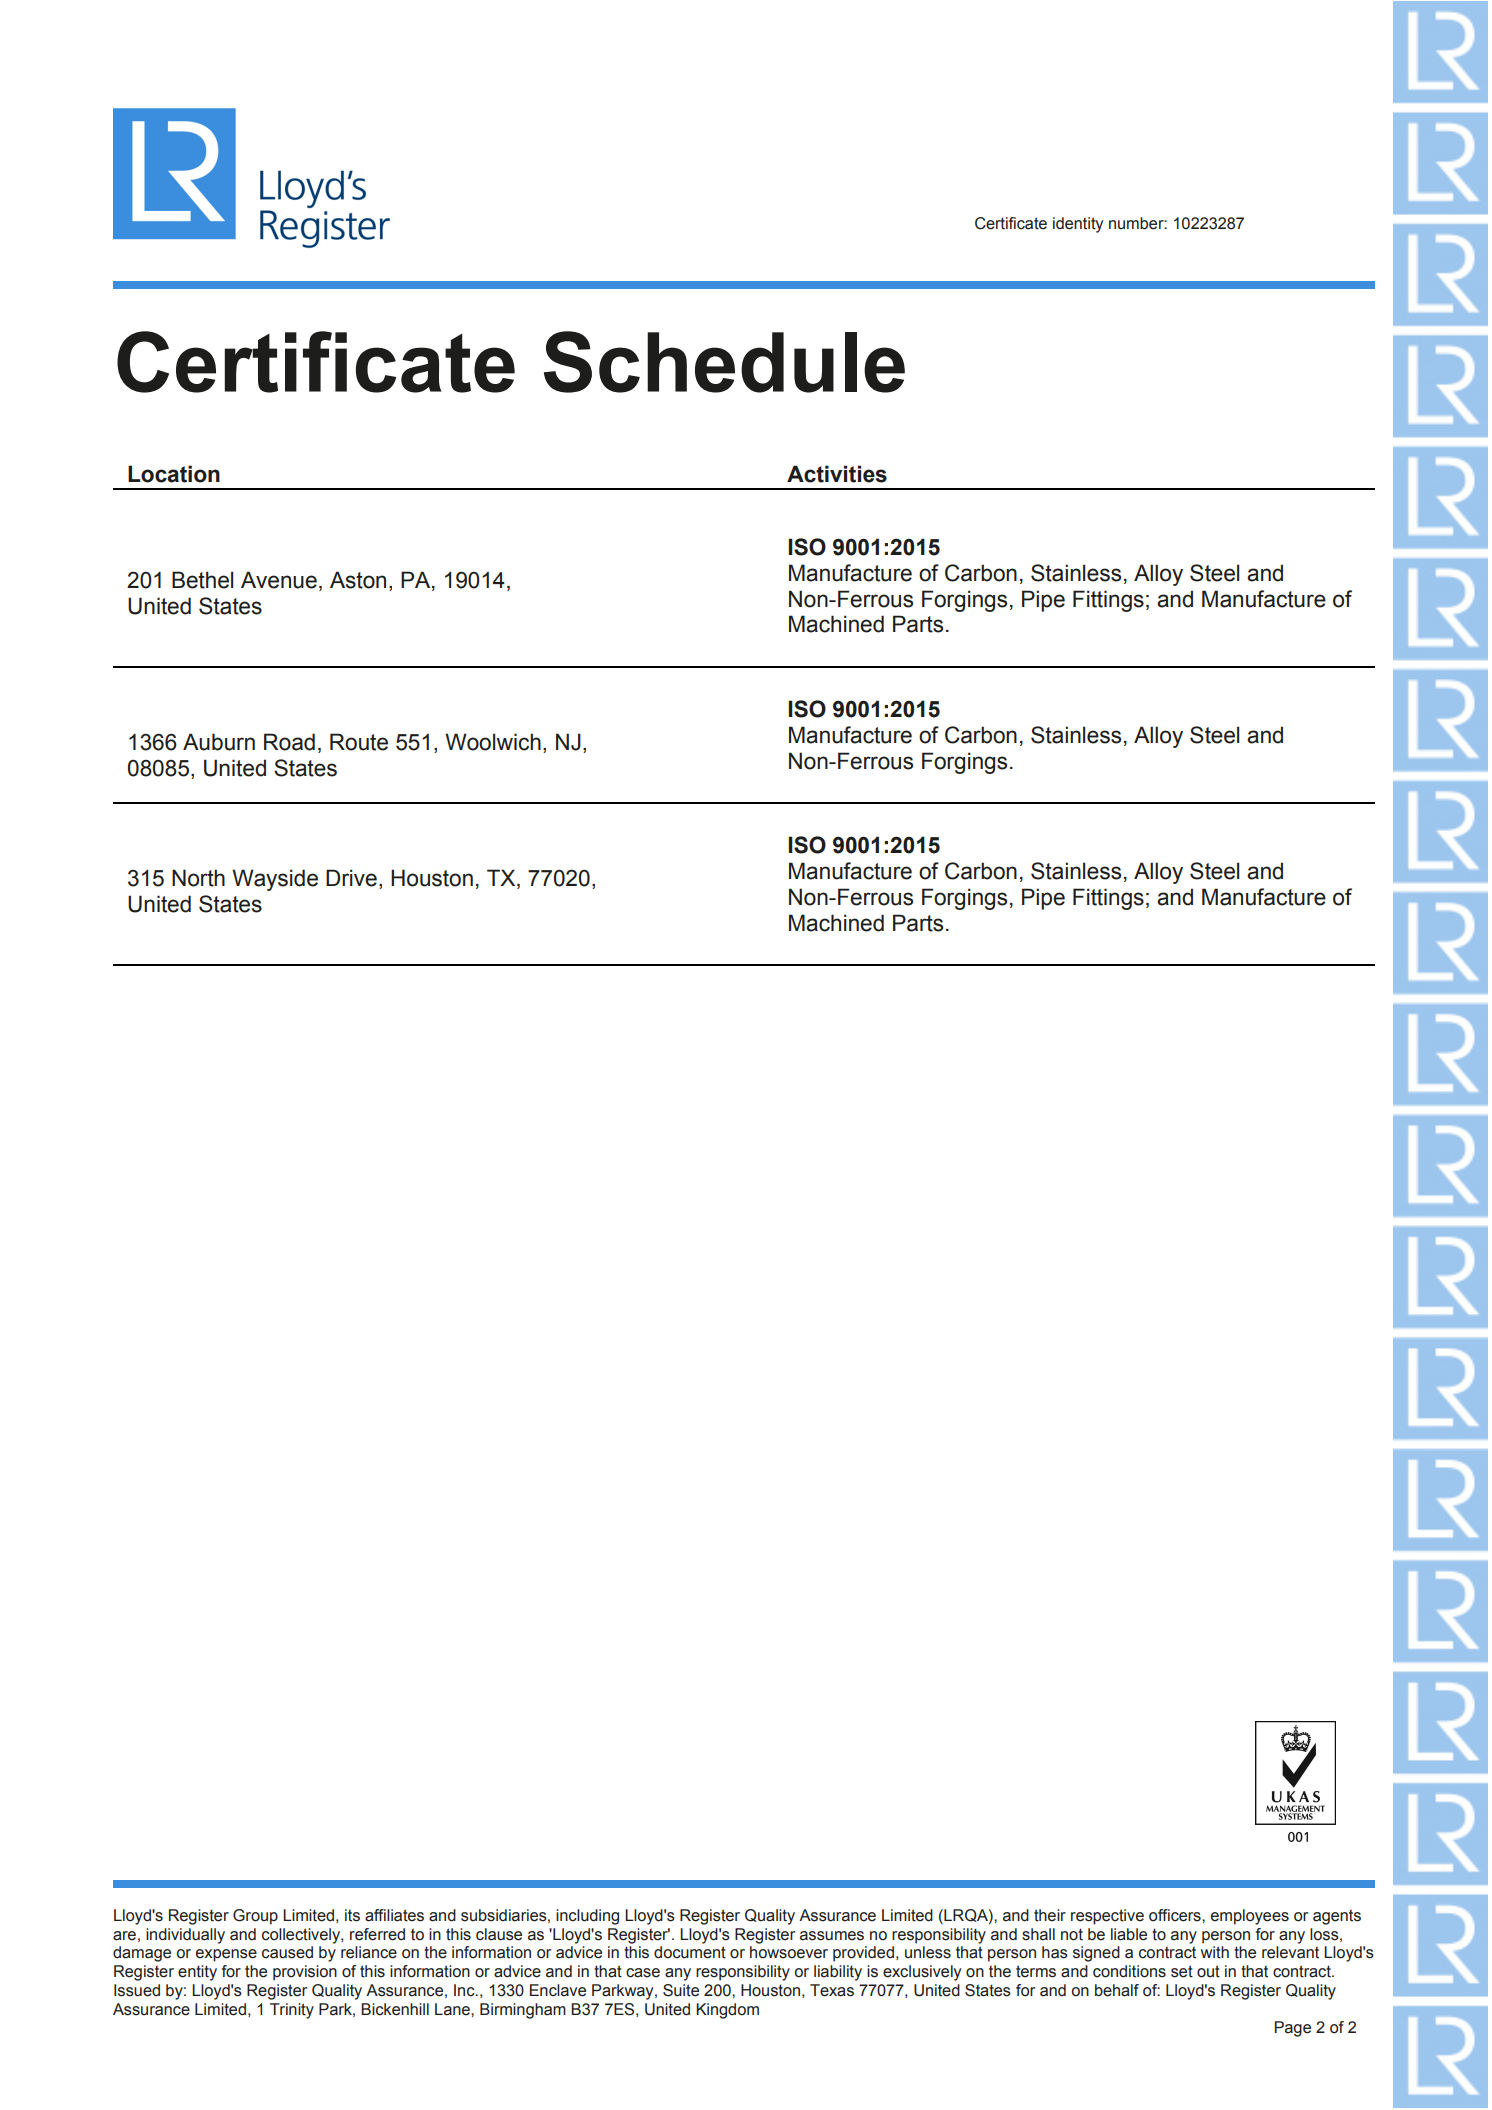 This page has height=2110, width=1492. I want to click on Activities, so click(837, 474).
